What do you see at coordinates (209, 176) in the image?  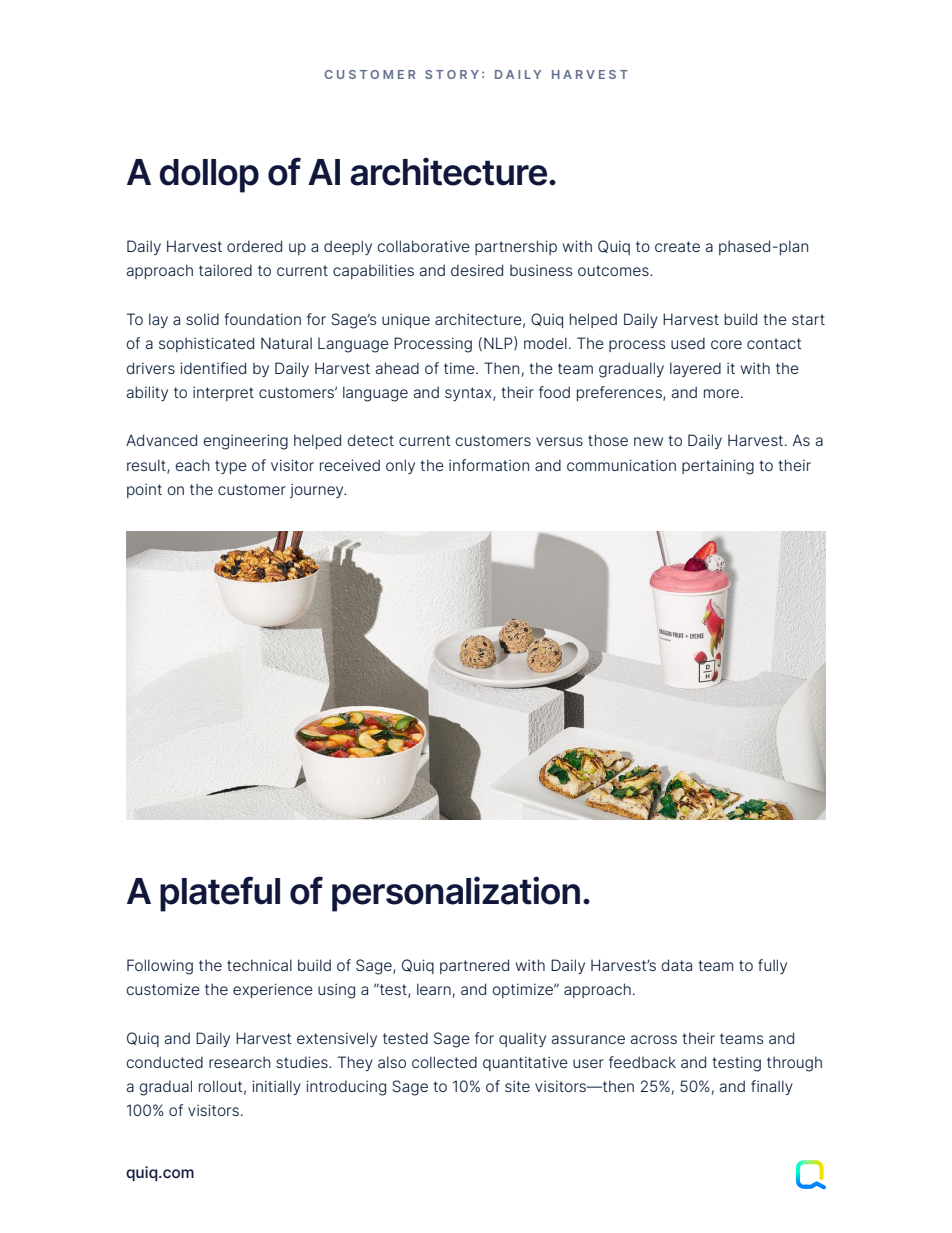 I see `dollop` at bounding box center [209, 176].
